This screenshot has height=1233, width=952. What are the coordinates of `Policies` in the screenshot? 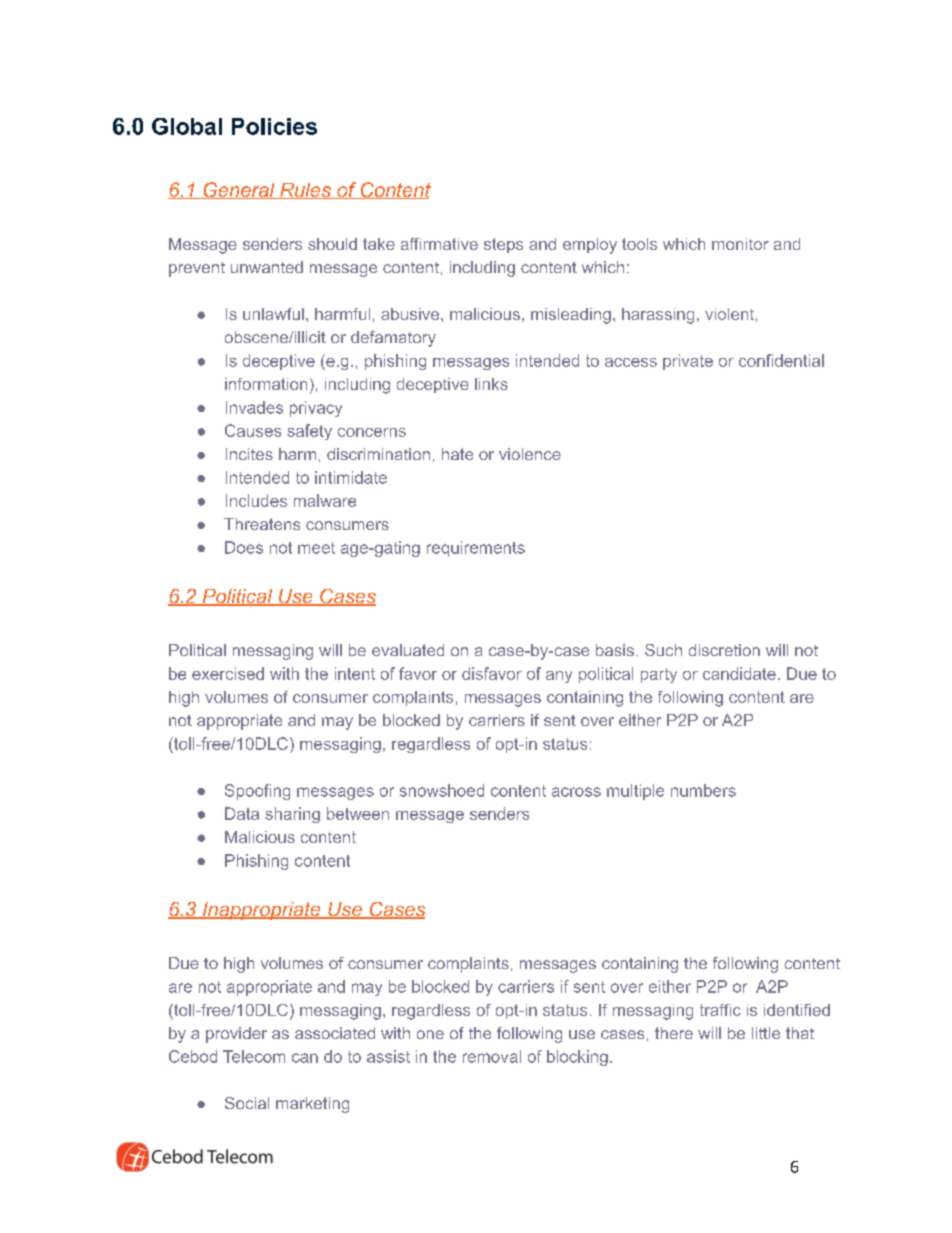 It's located at (274, 126).
